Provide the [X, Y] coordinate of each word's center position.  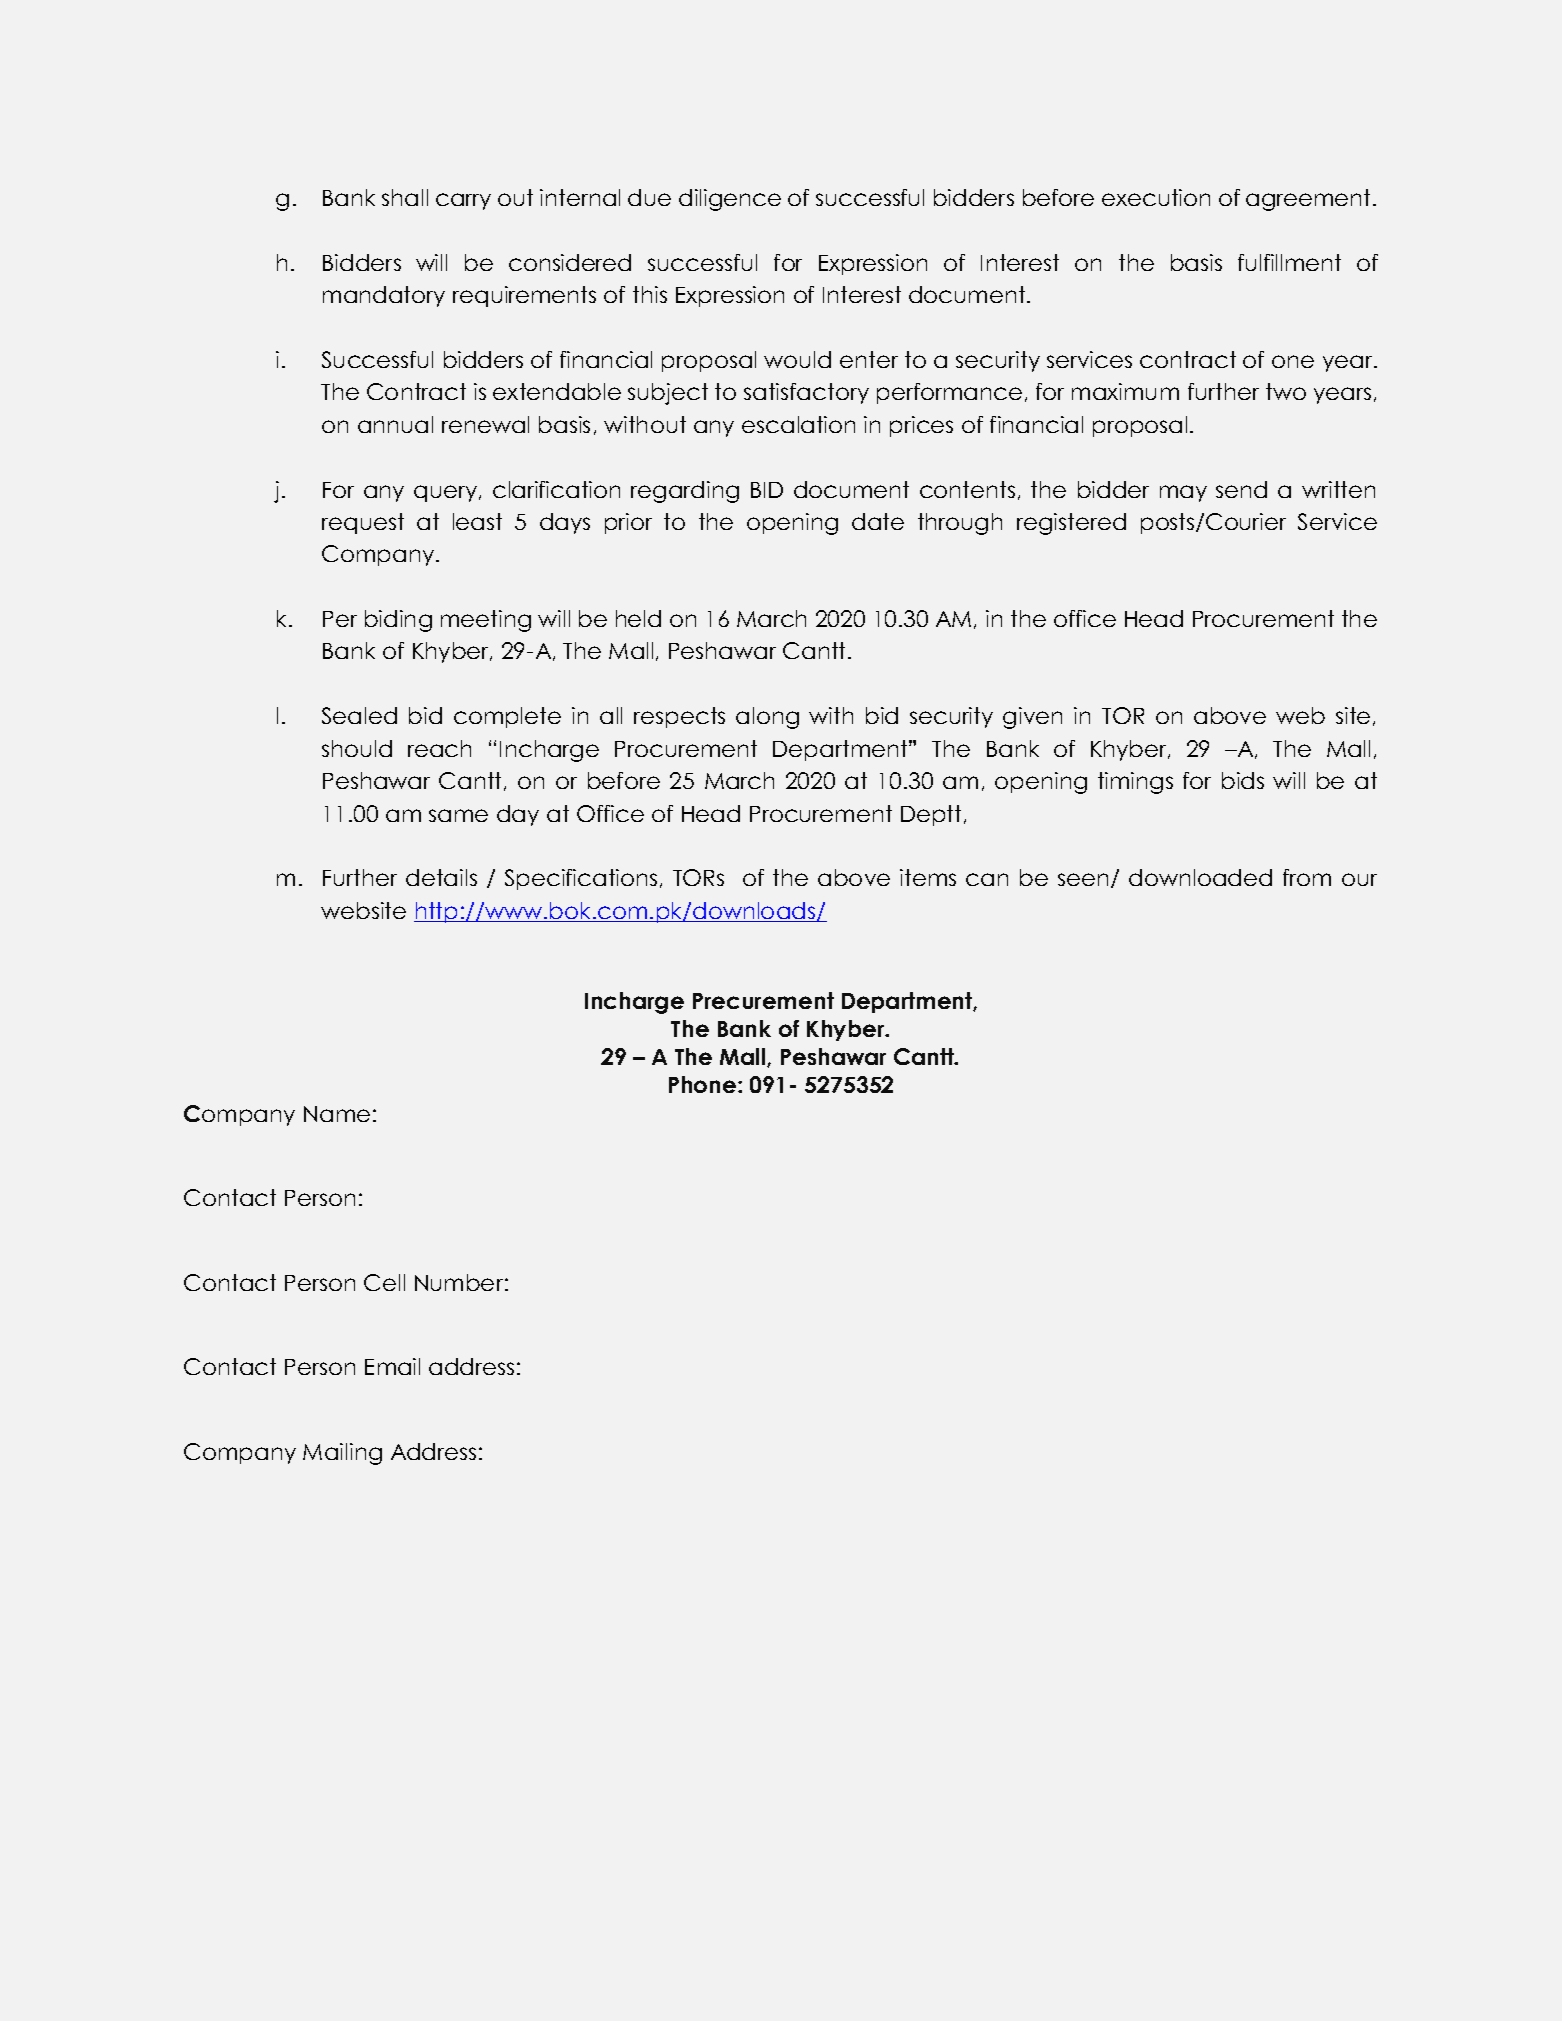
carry [463, 201]
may [1183, 493]
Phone [704, 1084]
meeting [486, 621]
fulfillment [1289, 262]
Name [337, 1114]
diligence [730, 200]
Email [392, 1366]
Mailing [342, 1454]
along [767, 718]
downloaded [1200, 877]
